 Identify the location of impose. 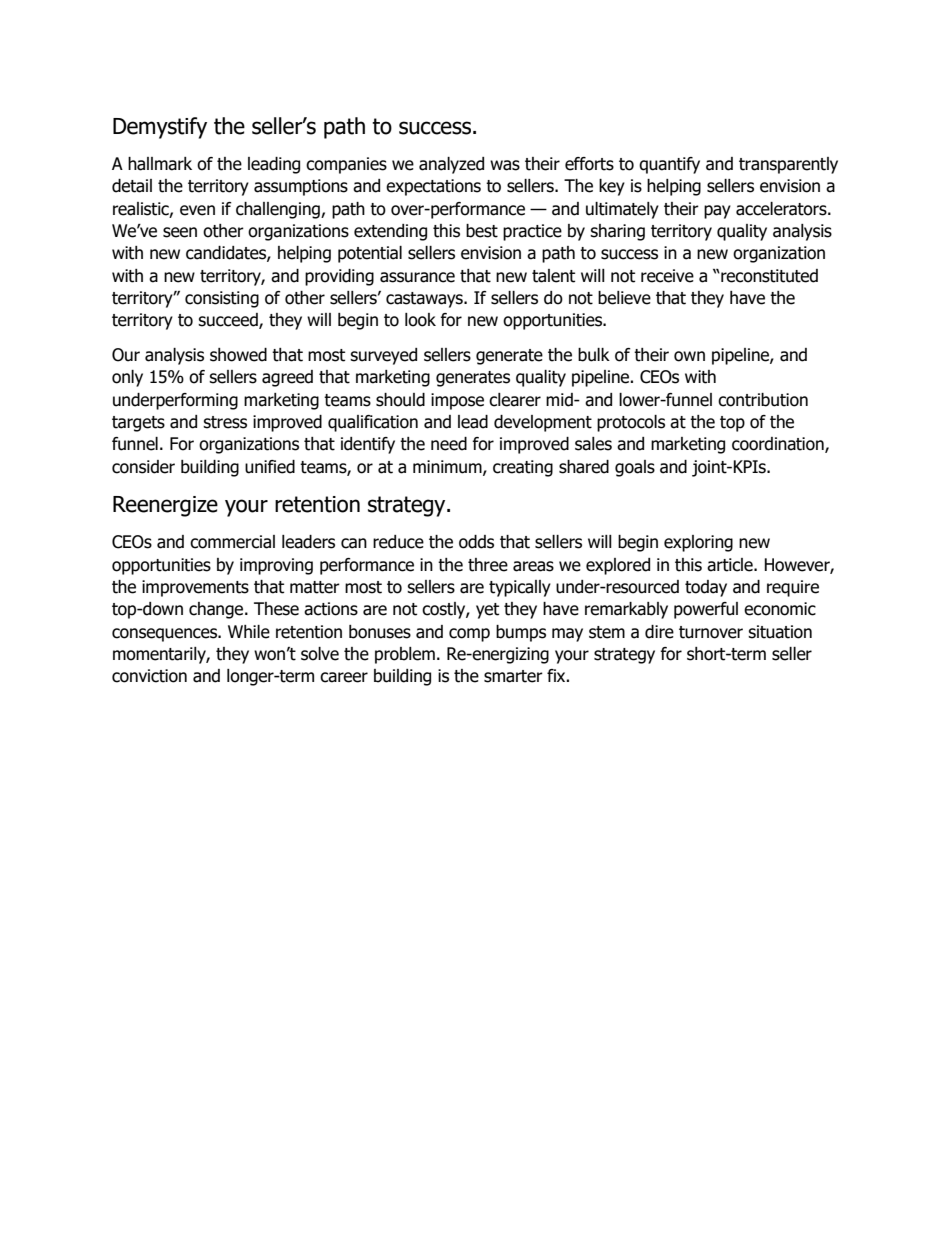
(457, 401).
